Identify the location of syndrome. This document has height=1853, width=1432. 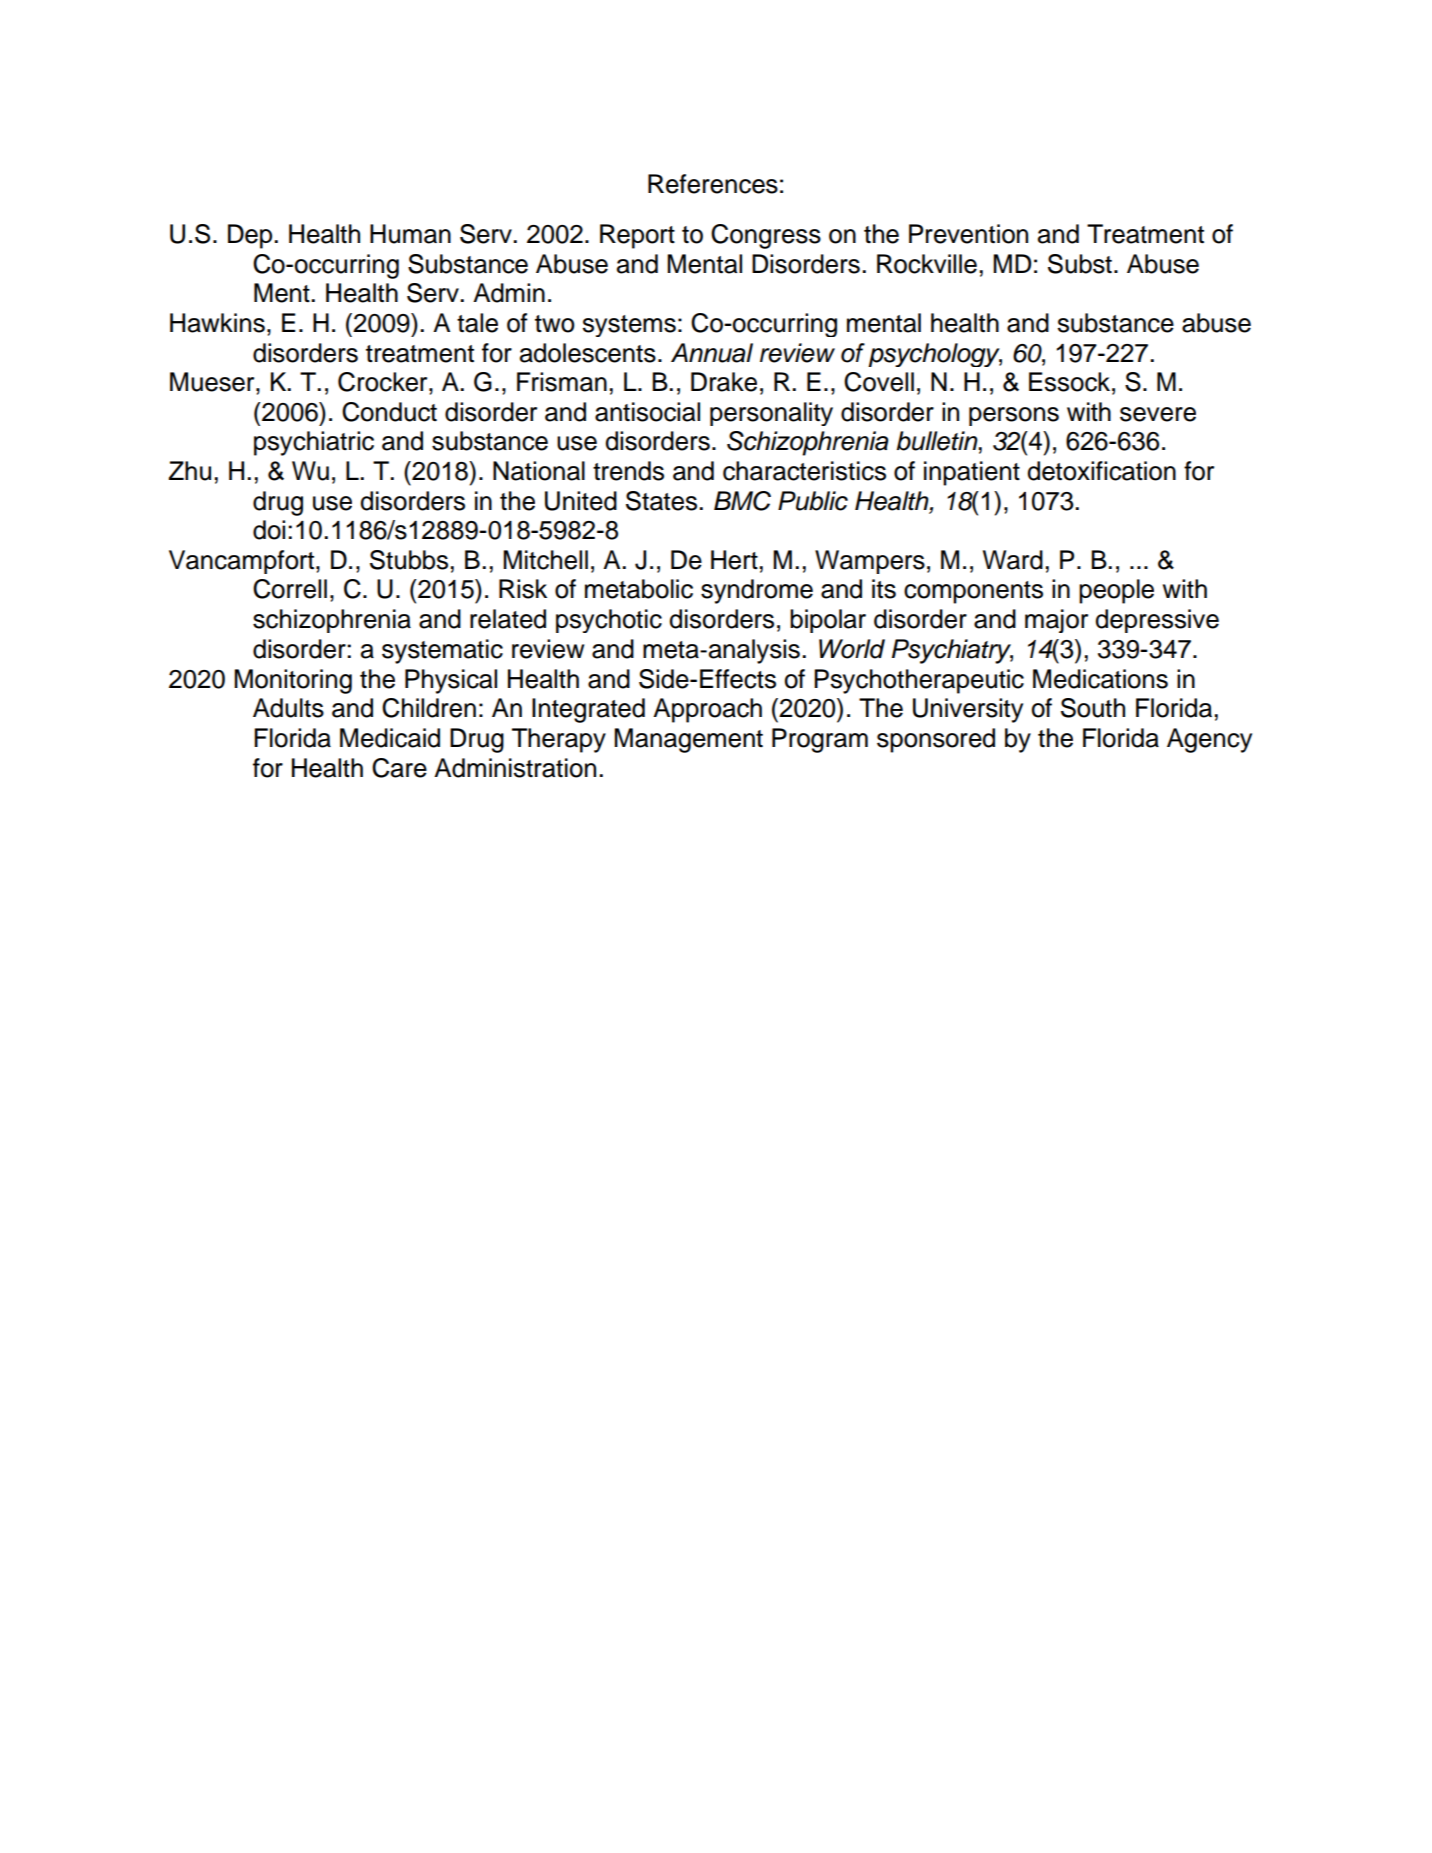
(757, 591).
